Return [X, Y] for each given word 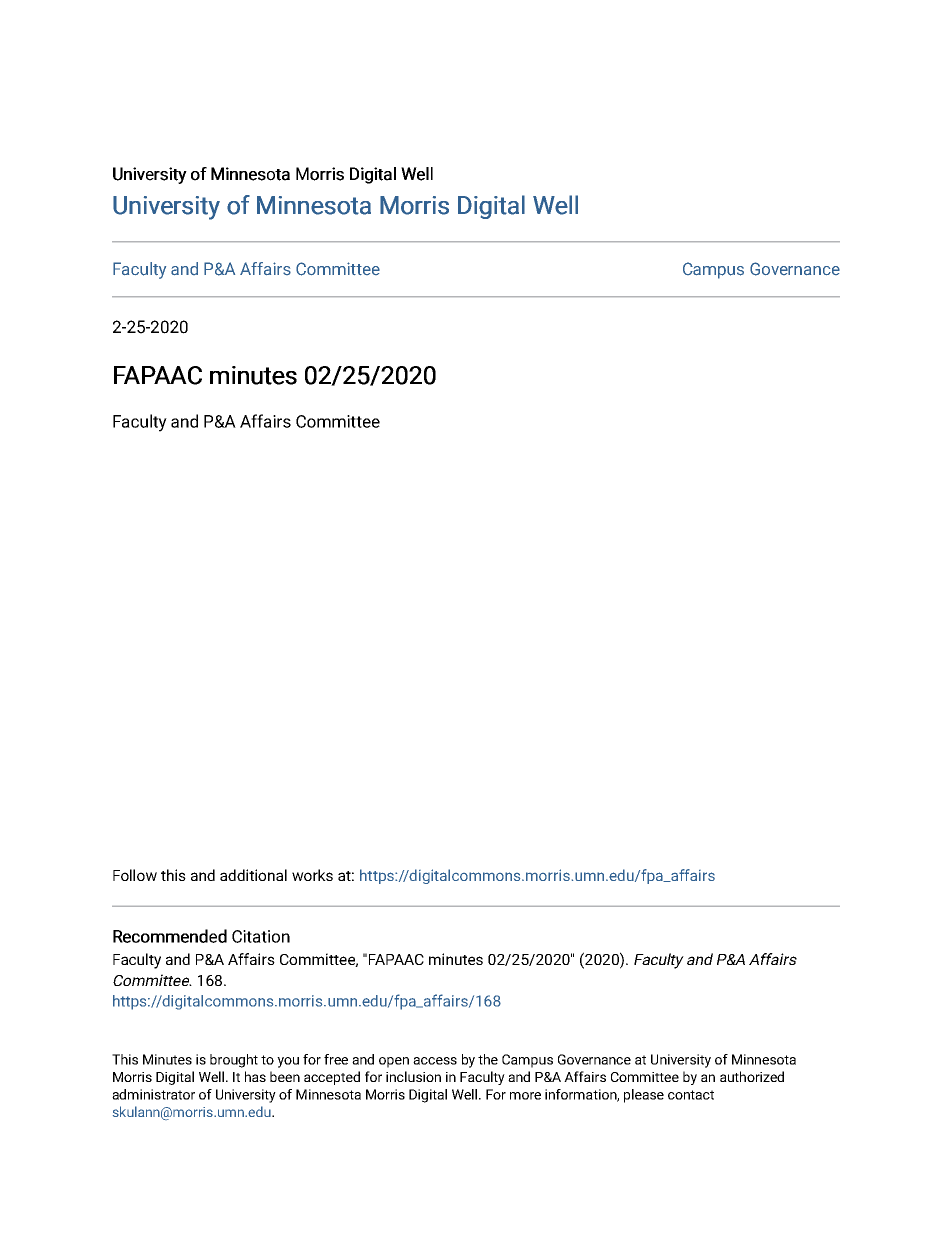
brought [234, 1061]
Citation [261, 936]
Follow [135, 875]
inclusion [413, 1076]
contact [691, 1095]
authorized [752, 1076]
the [488, 1059]
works [312, 875]
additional [253, 875]
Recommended [170, 936]
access [435, 1061]
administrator [153, 1094]
